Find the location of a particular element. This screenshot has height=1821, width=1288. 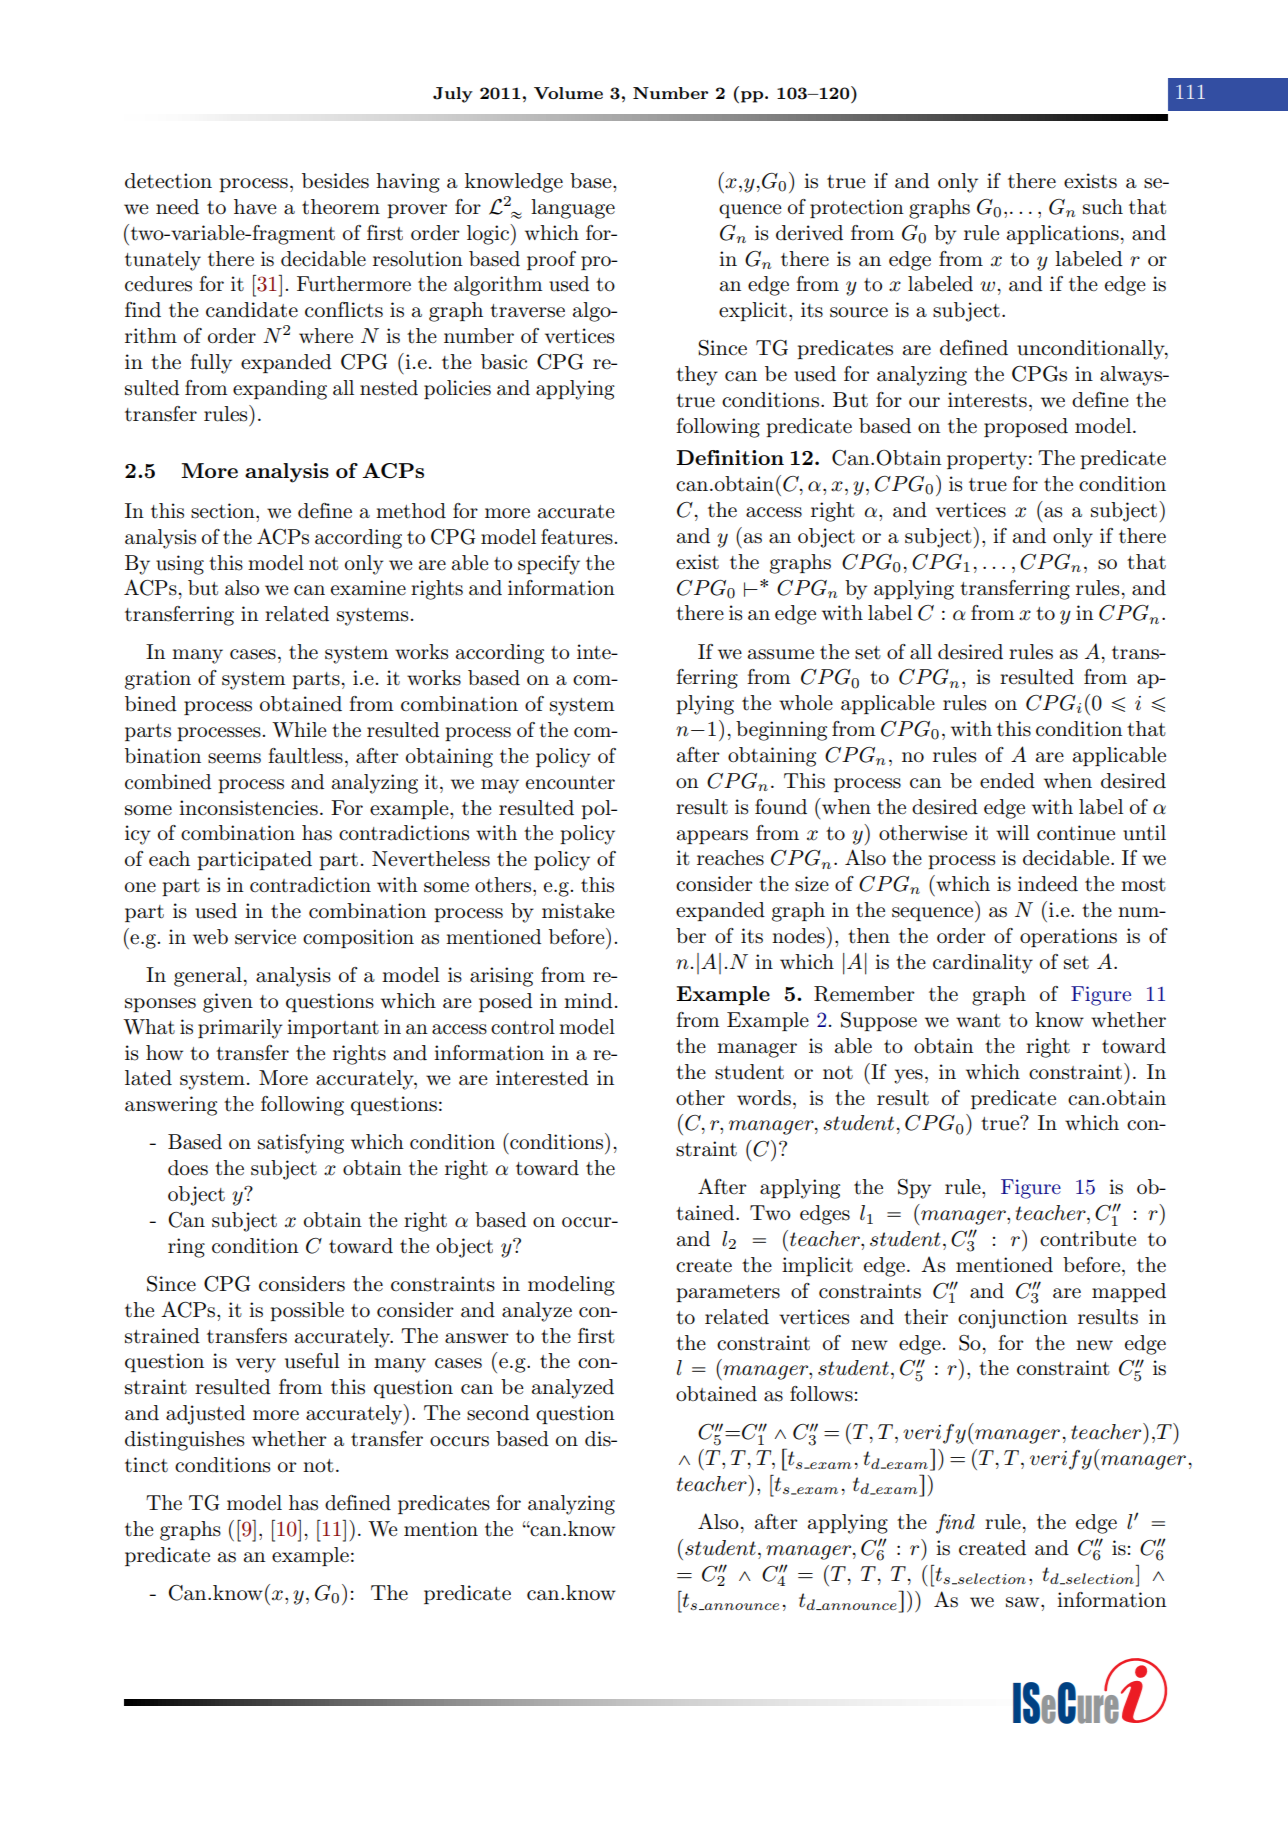

source is located at coordinates (859, 312).
